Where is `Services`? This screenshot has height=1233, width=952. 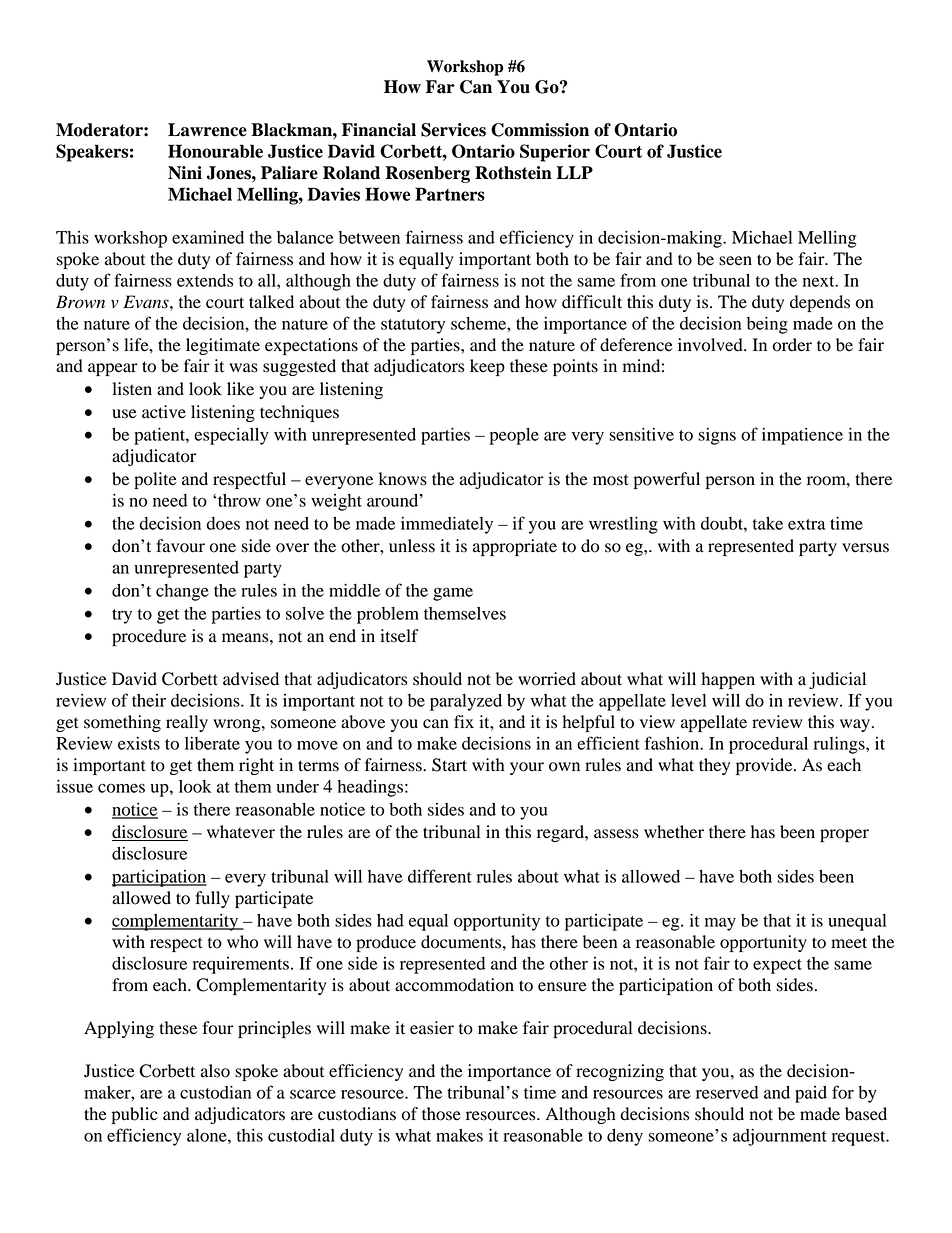 Services is located at coordinates (453, 130).
